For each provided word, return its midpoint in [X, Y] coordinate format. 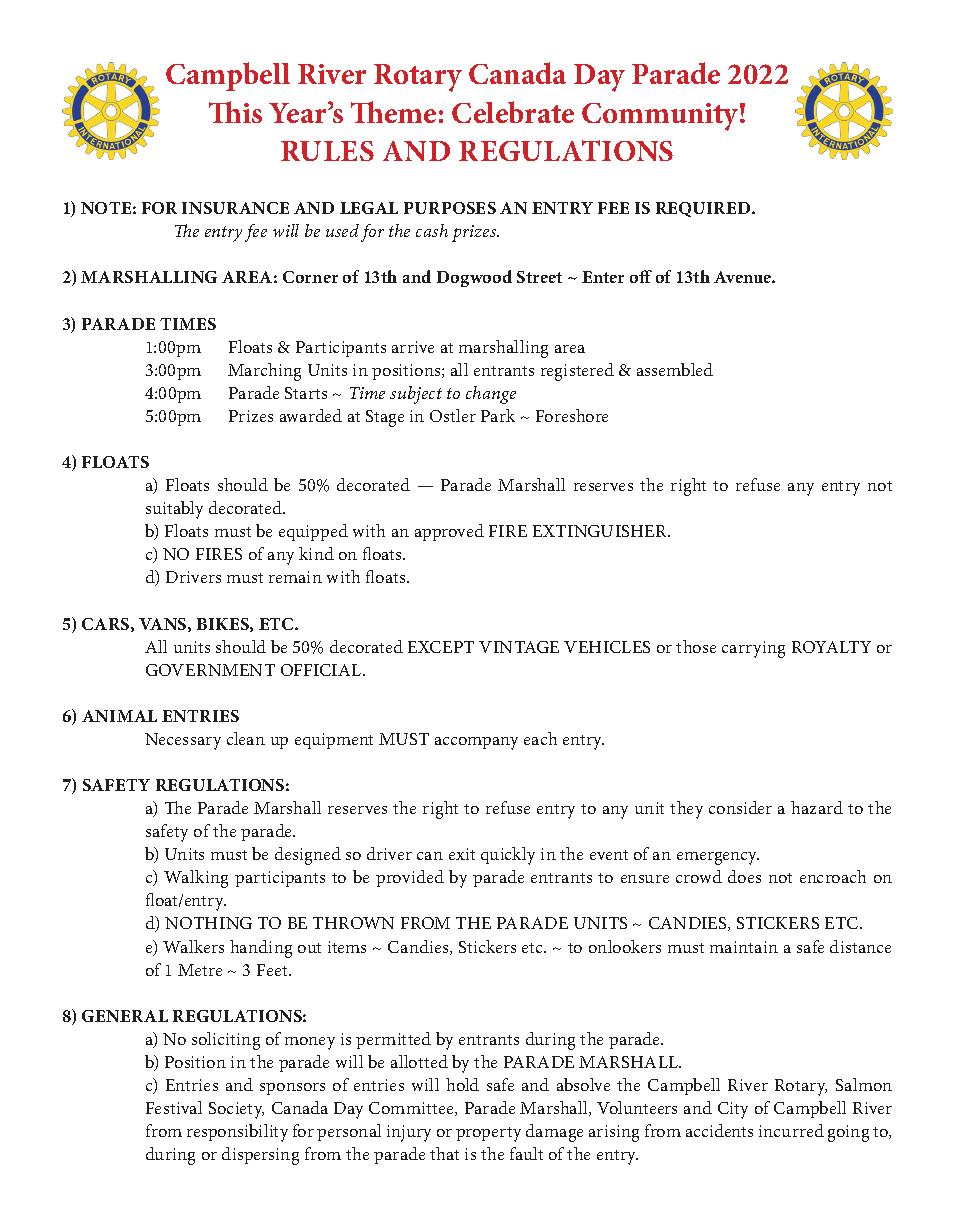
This [235, 112]
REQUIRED [705, 209]
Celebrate [513, 112]
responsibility [237, 1133]
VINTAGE [519, 647]
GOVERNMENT [210, 670]
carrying [753, 649]
